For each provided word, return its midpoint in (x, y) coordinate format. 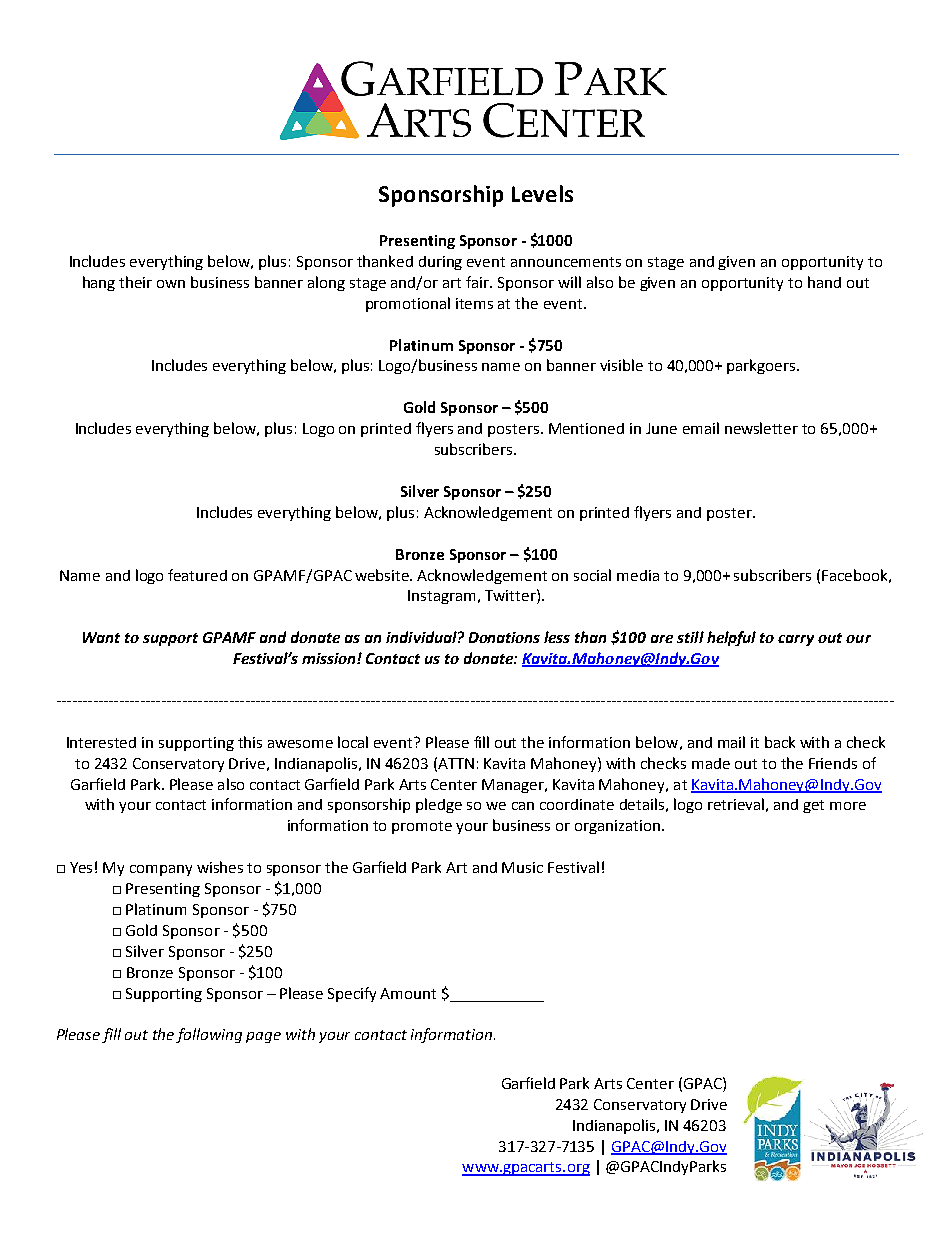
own (171, 284)
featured (197, 575)
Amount (408, 993)
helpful (731, 638)
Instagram (441, 597)
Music (522, 867)
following (209, 1035)
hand (824, 282)
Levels (542, 193)
